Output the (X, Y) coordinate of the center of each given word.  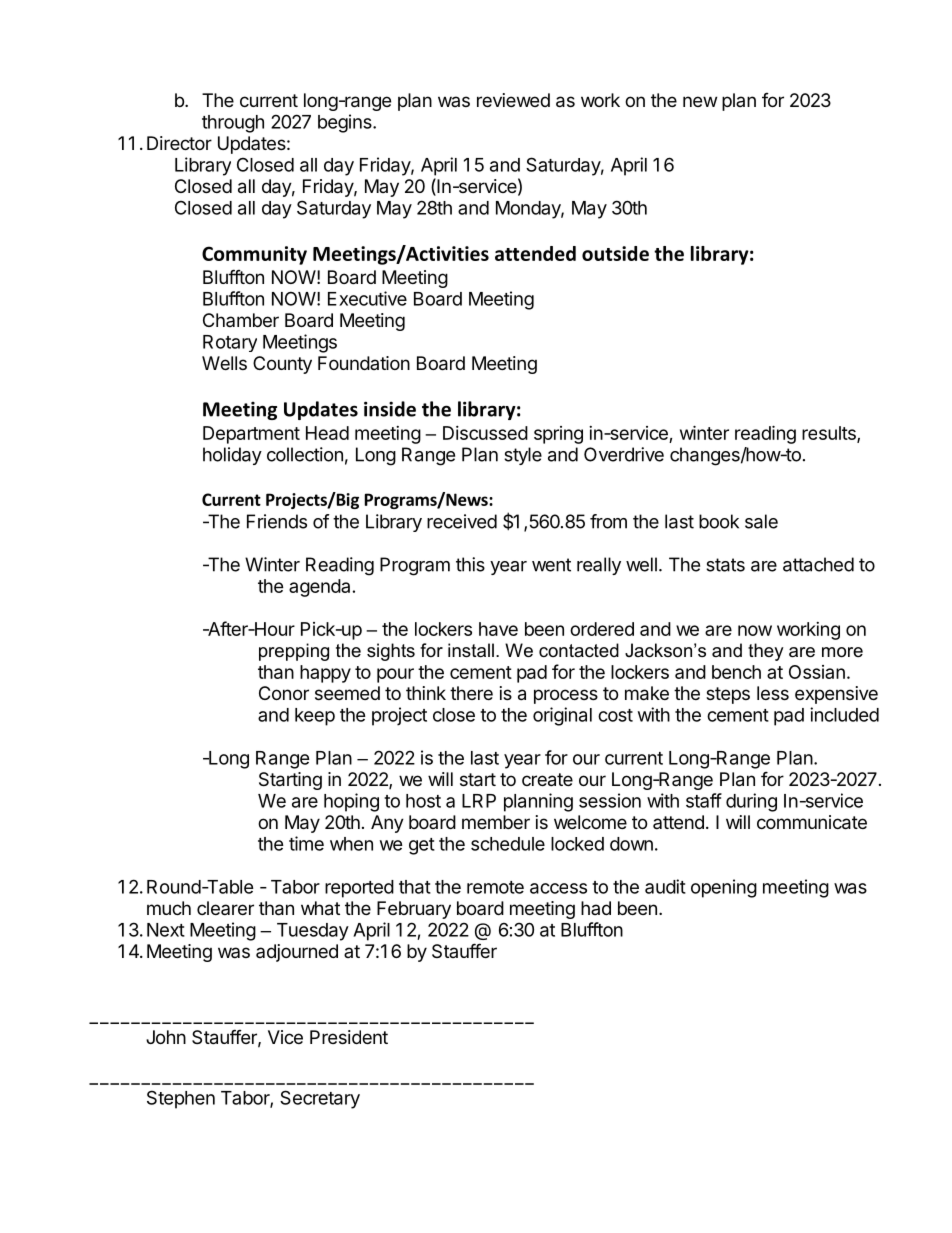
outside (615, 253)
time (306, 843)
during (751, 802)
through (233, 124)
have (498, 629)
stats (725, 565)
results (830, 434)
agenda (319, 588)
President (349, 1037)
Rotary (230, 343)
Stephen (181, 1099)
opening (724, 888)
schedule (508, 844)
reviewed (513, 100)
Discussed (485, 433)
